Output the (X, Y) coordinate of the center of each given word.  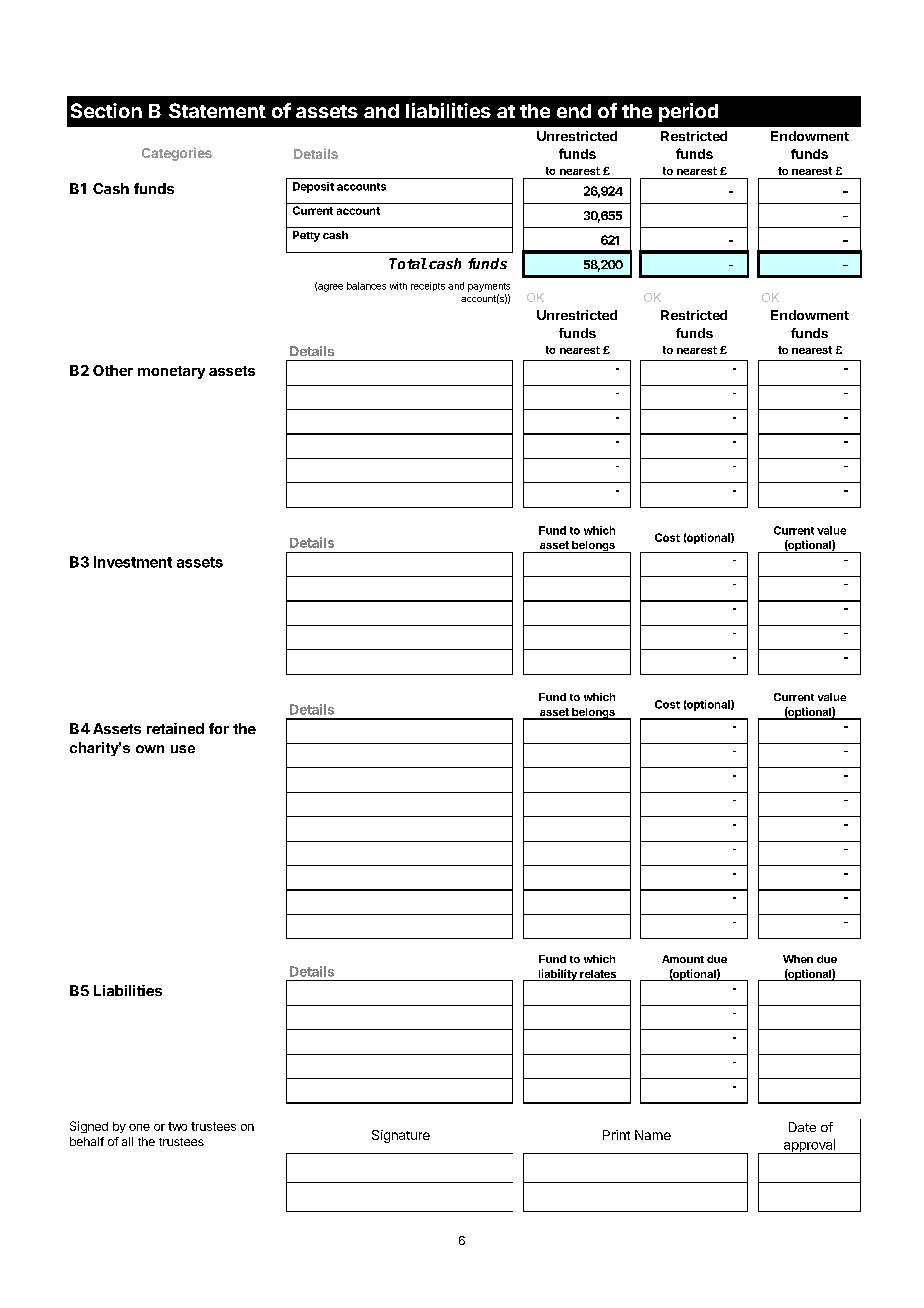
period (688, 112)
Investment (133, 562)
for (219, 728)
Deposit (313, 187)
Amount (683, 959)
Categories (177, 154)
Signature (401, 1136)
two (177, 1126)
